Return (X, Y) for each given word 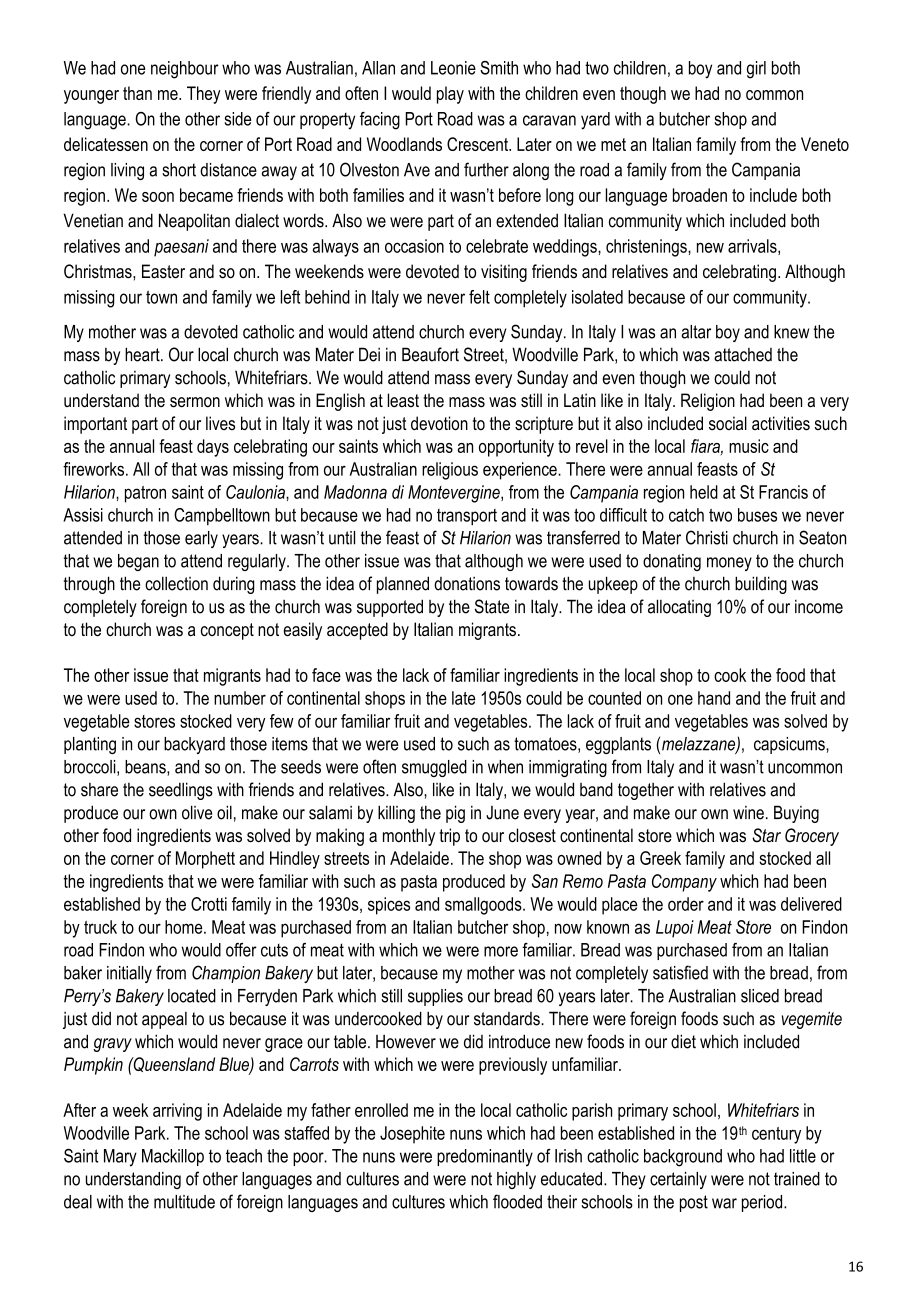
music (749, 446)
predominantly (485, 1158)
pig (455, 814)
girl (756, 70)
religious (450, 471)
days (213, 448)
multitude (184, 1202)
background (683, 1158)
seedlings (181, 791)
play (450, 95)
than (137, 93)
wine (748, 813)
